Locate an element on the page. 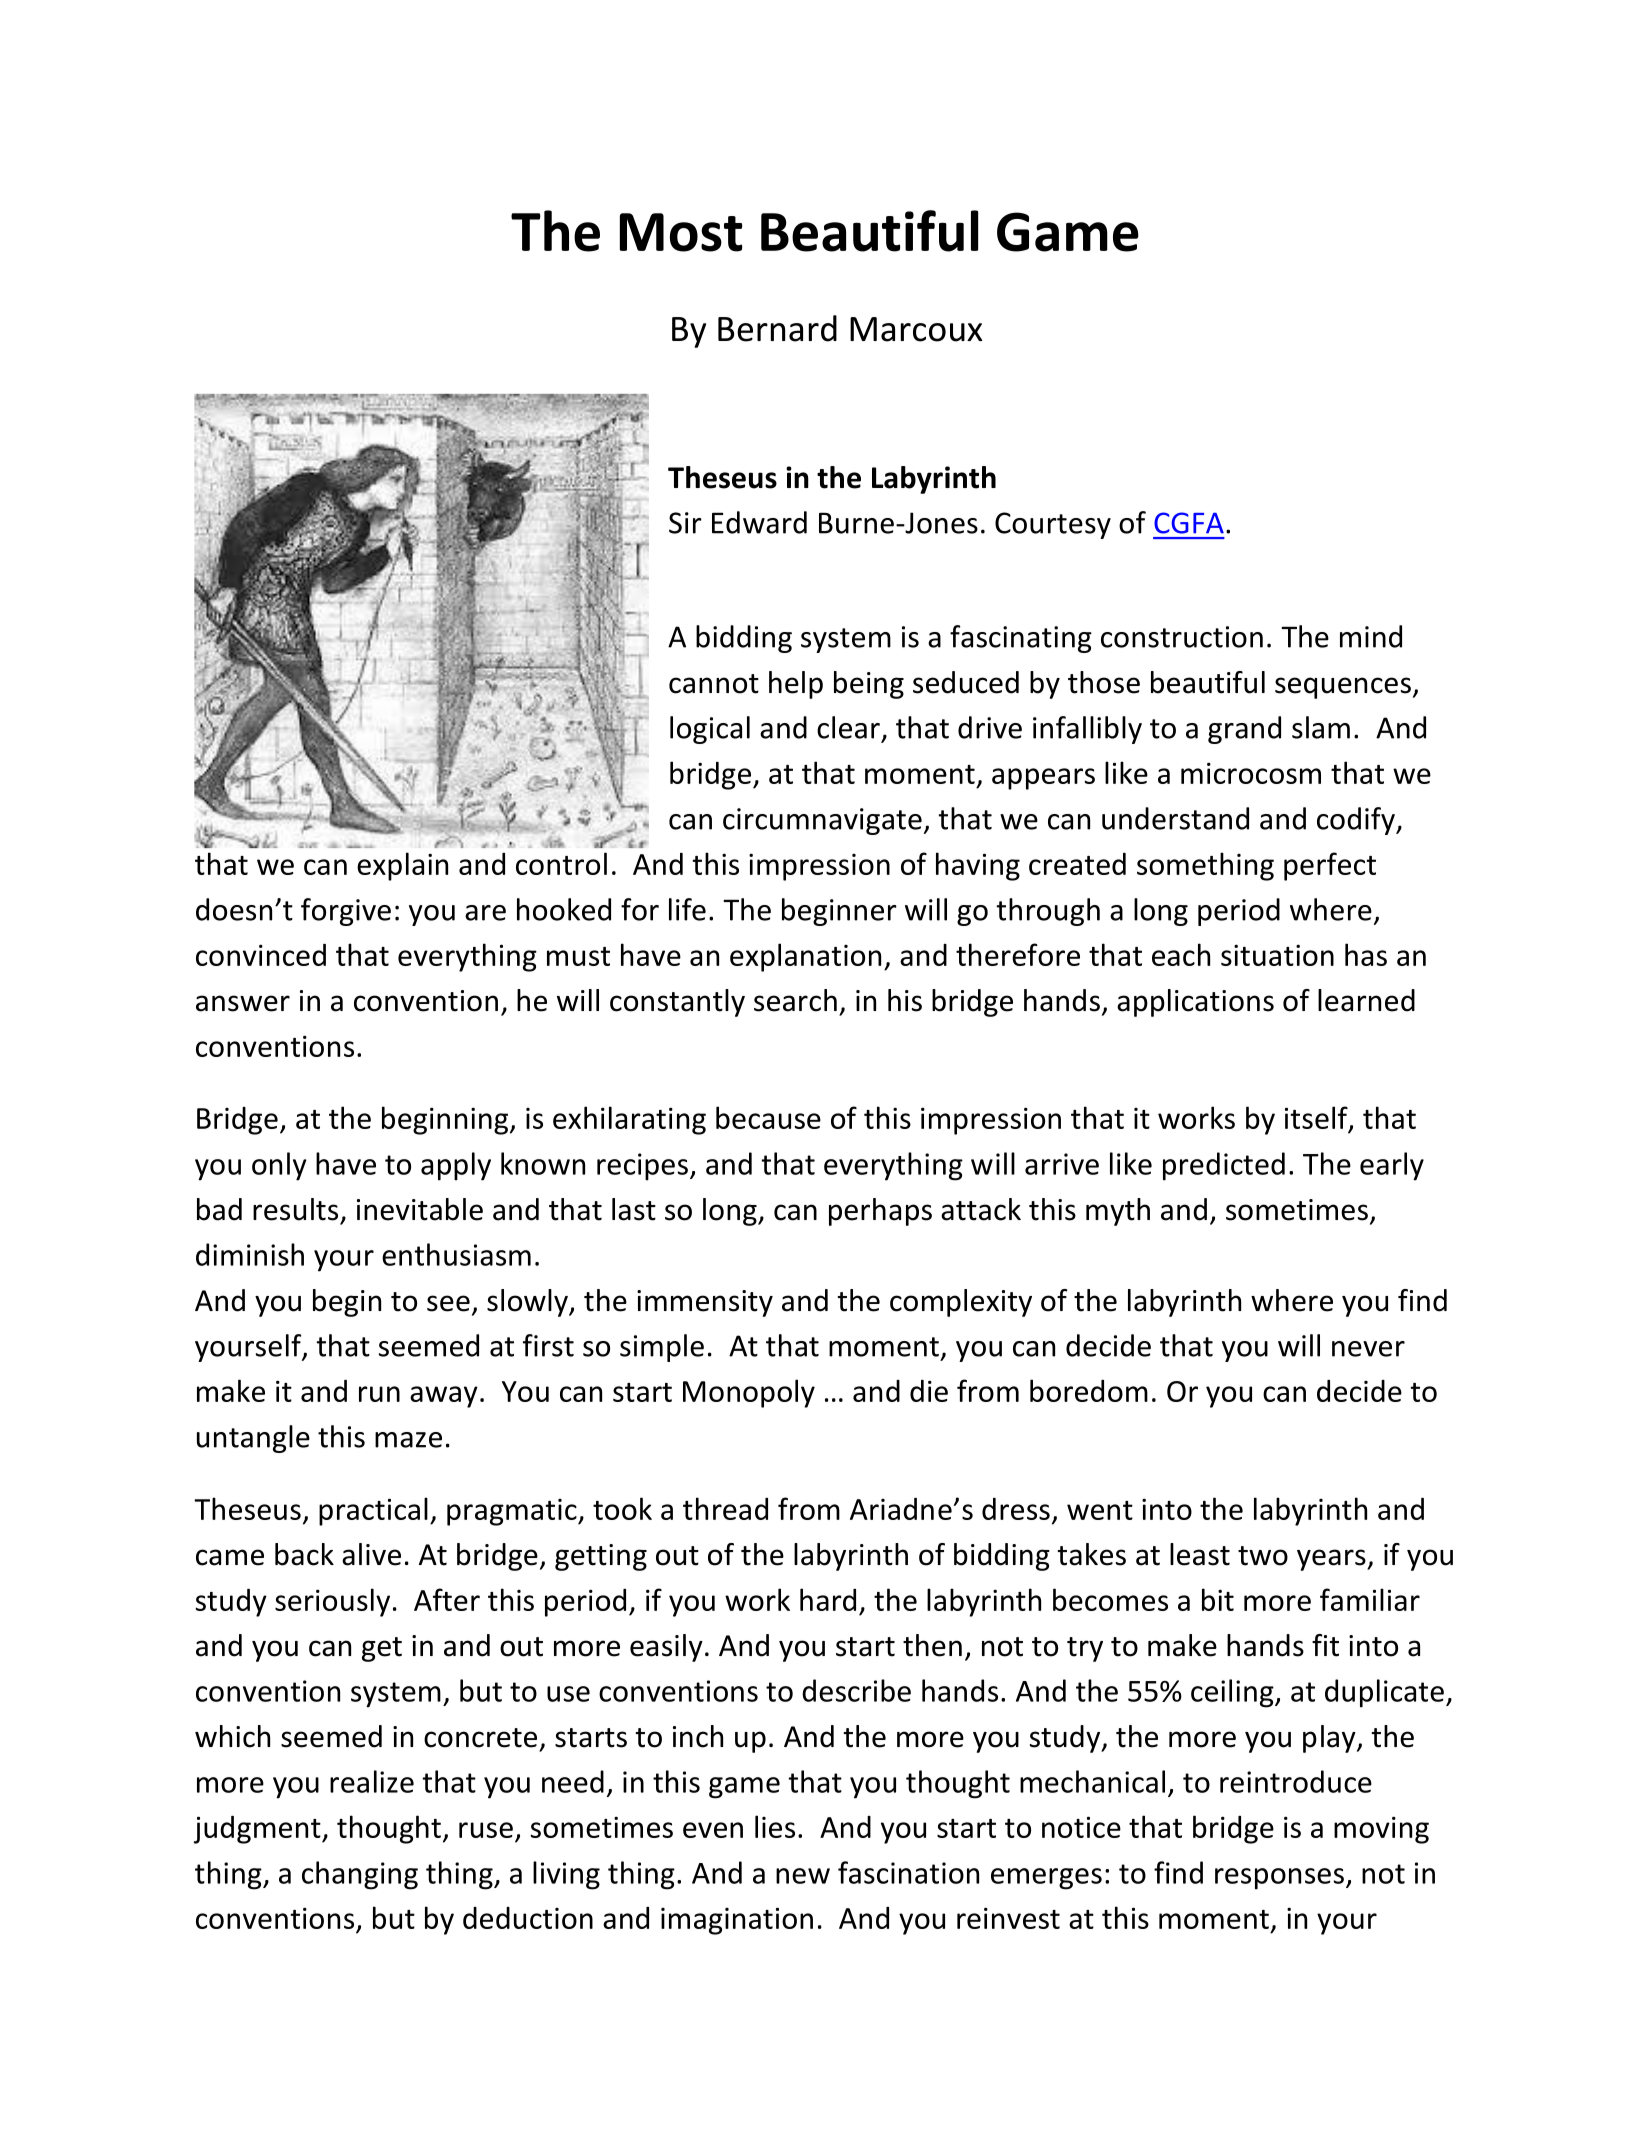 The width and height of the document is (1652, 2137). Bernard is located at coordinates (777, 328).
